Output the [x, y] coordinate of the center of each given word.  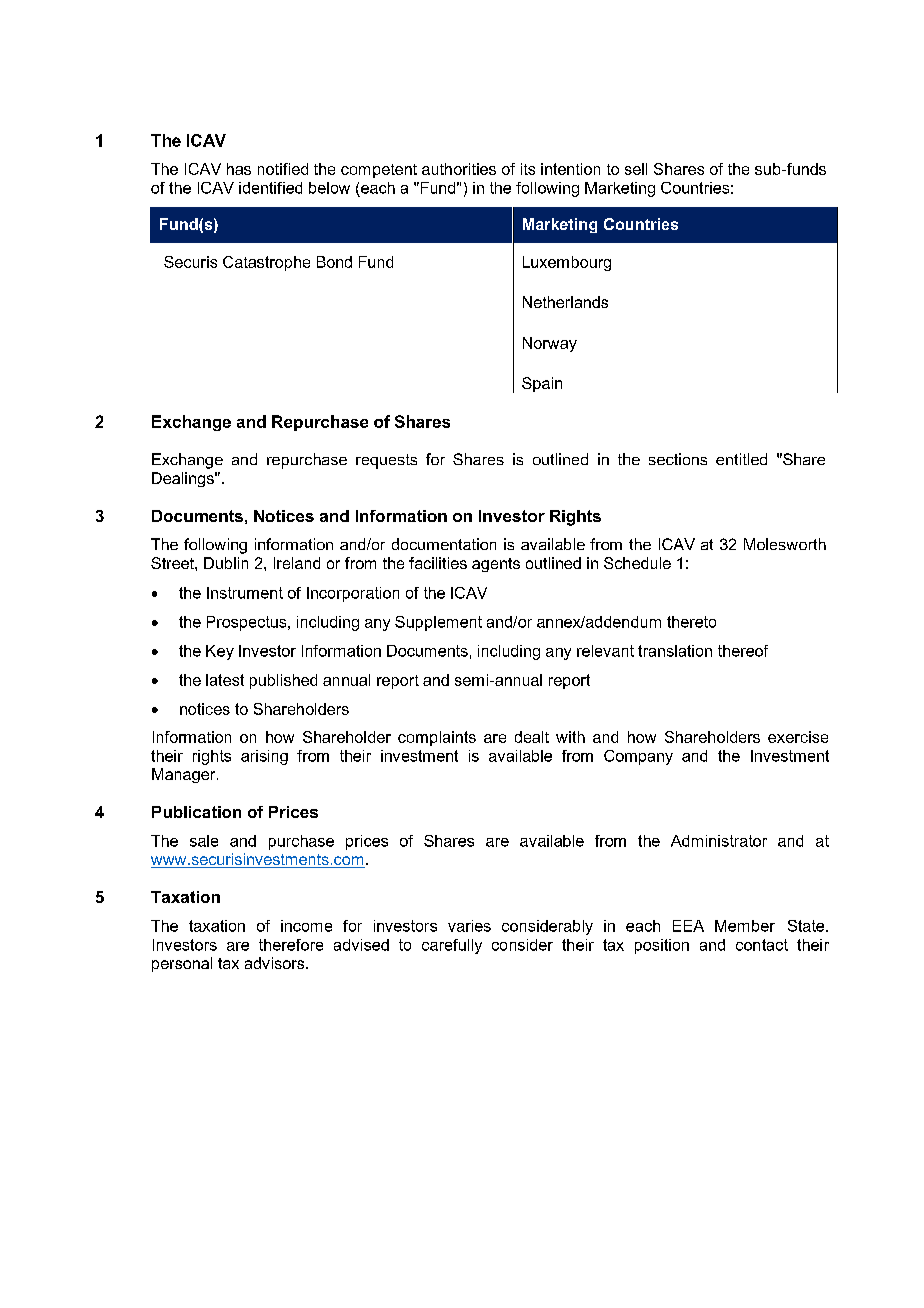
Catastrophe [266, 263]
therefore [291, 945]
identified [270, 188]
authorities [459, 169]
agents [496, 565]
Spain [542, 384]
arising [264, 757]
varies [469, 926]
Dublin [226, 563]
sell [636, 169]
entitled [741, 459]
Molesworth [785, 544]
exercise [798, 737]
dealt [532, 737]
